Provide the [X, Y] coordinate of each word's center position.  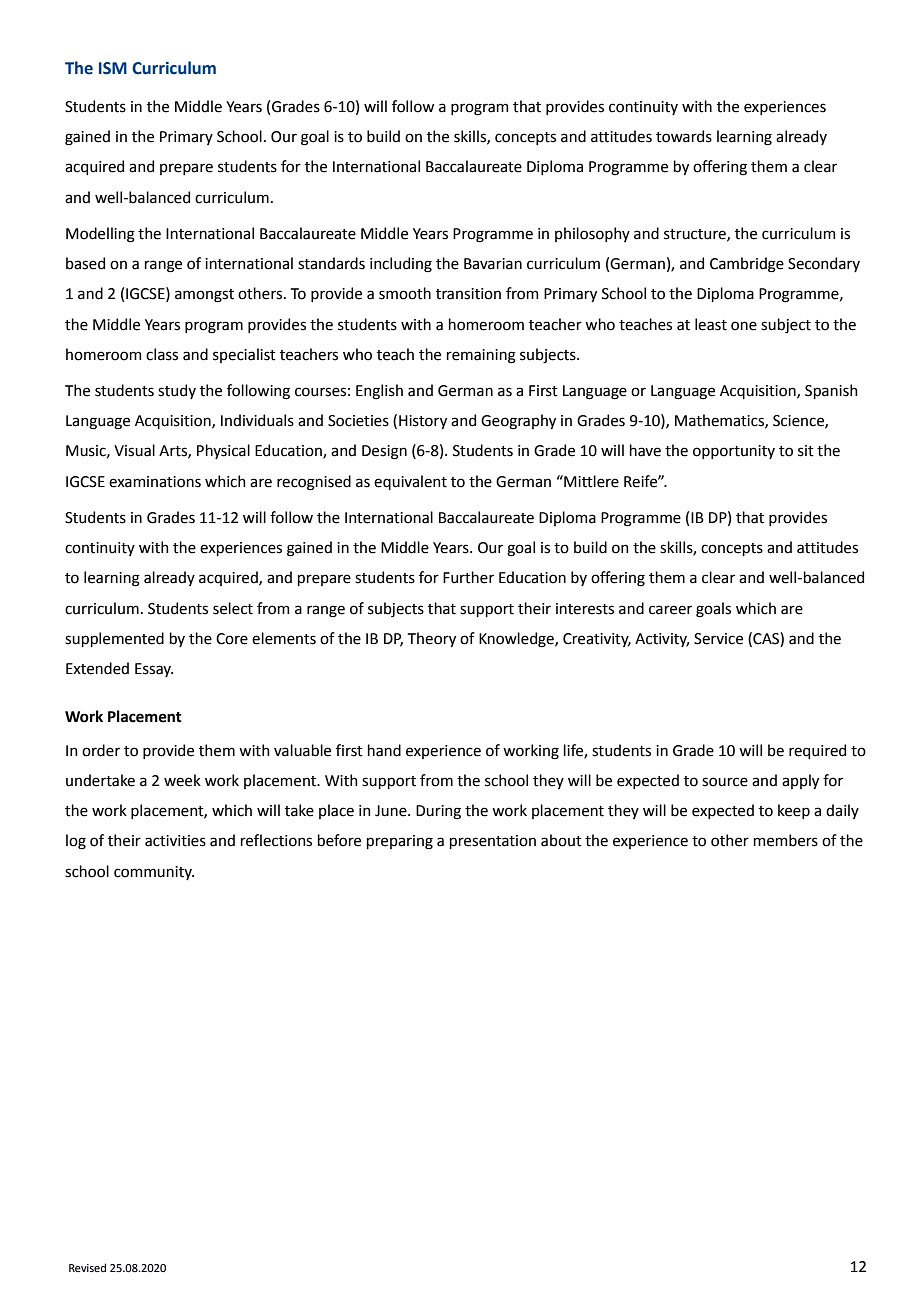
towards [684, 136]
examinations [155, 482]
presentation [493, 842]
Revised [87, 1267]
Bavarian [493, 264]
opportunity [734, 452]
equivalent [410, 482]
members [786, 840]
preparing [400, 842]
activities [175, 841]
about [561, 840]
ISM [113, 68]
